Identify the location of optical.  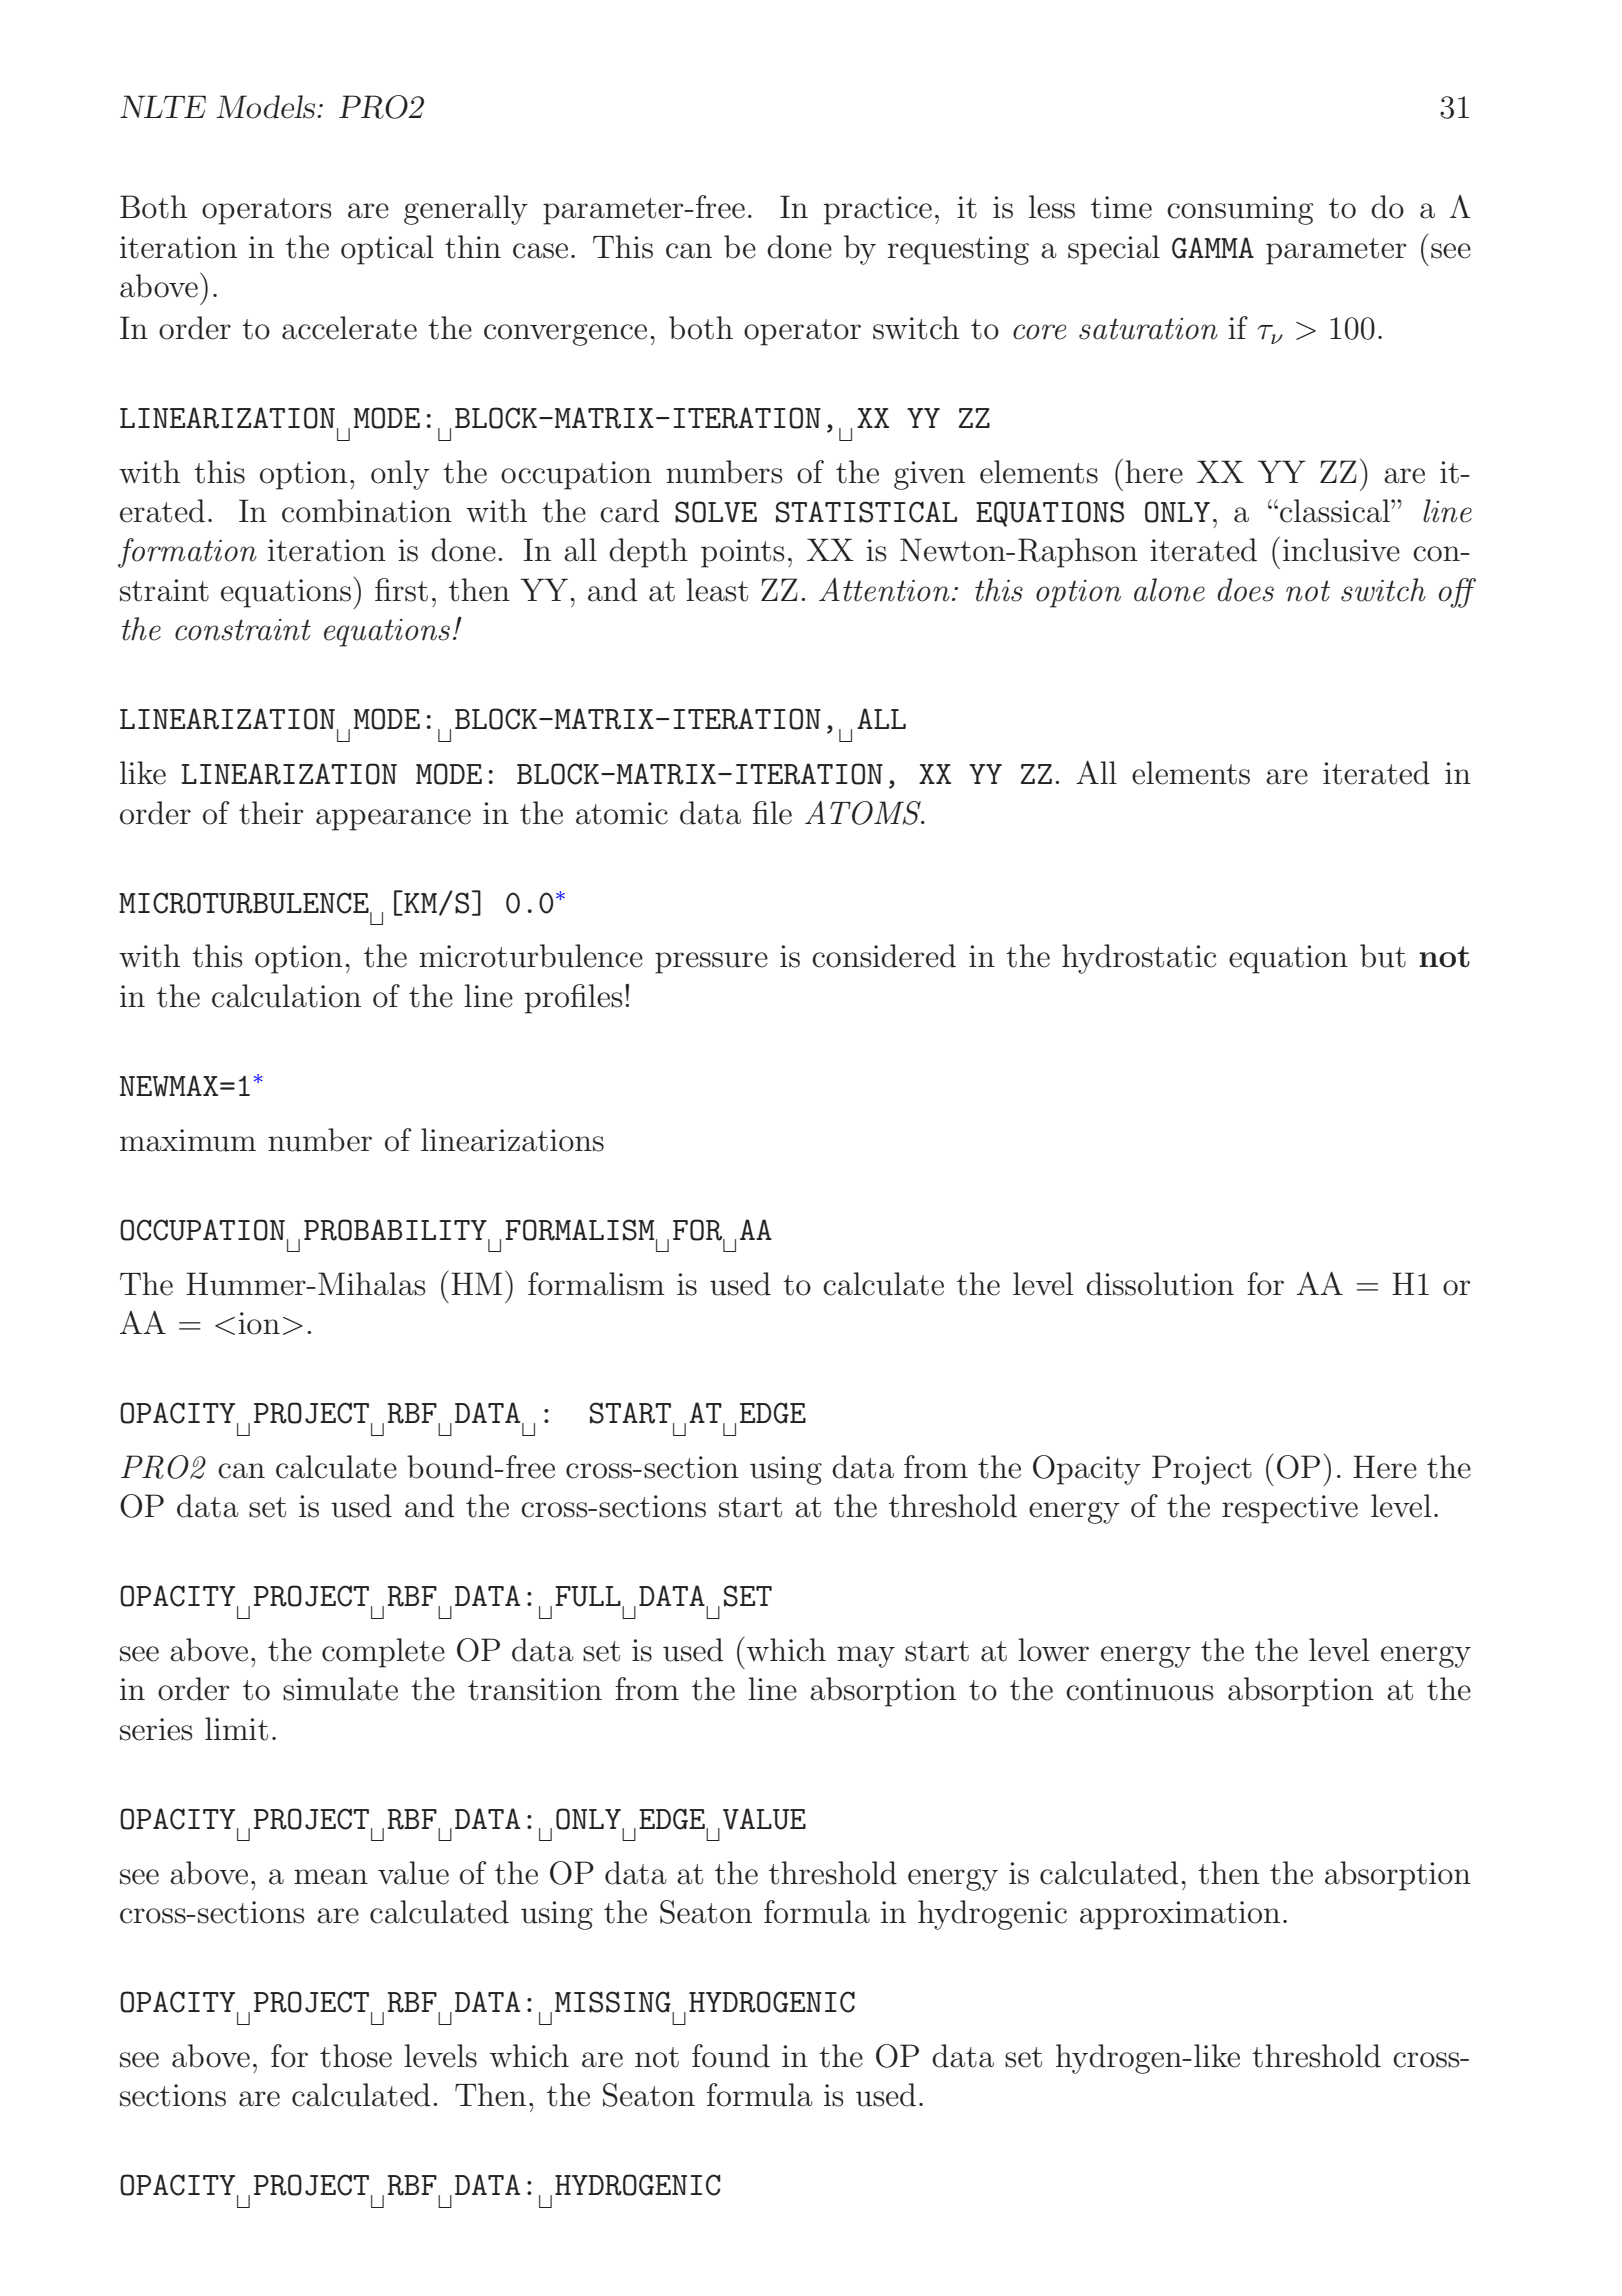
(387, 250).
